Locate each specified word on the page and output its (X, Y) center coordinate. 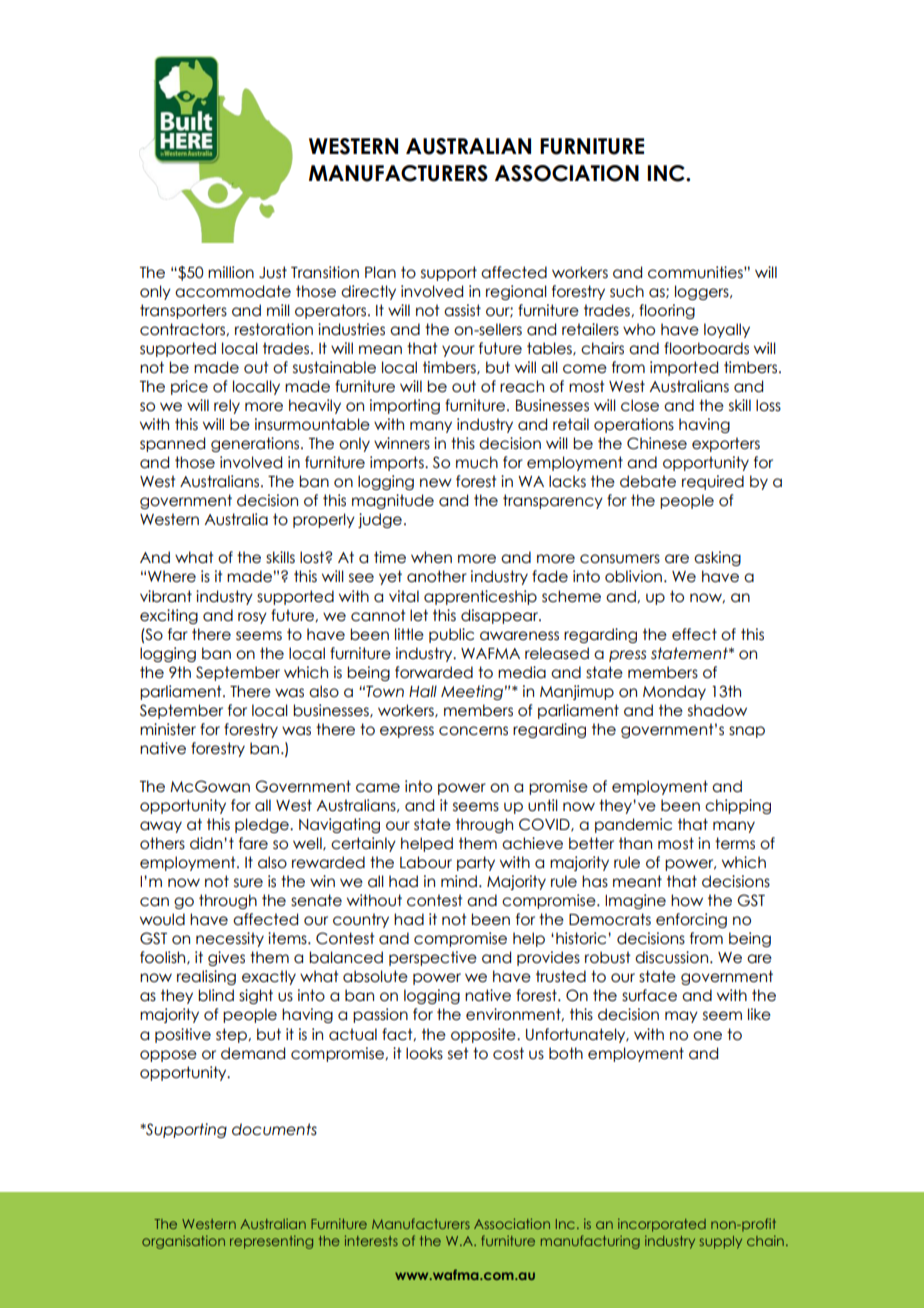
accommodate (233, 291)
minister (168, 729)
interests (371, 1240)
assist (462, 310)
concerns (473, 731)
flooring (667, 311)
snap (747, 732)
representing (271, 1242)
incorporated (662, 1225)
